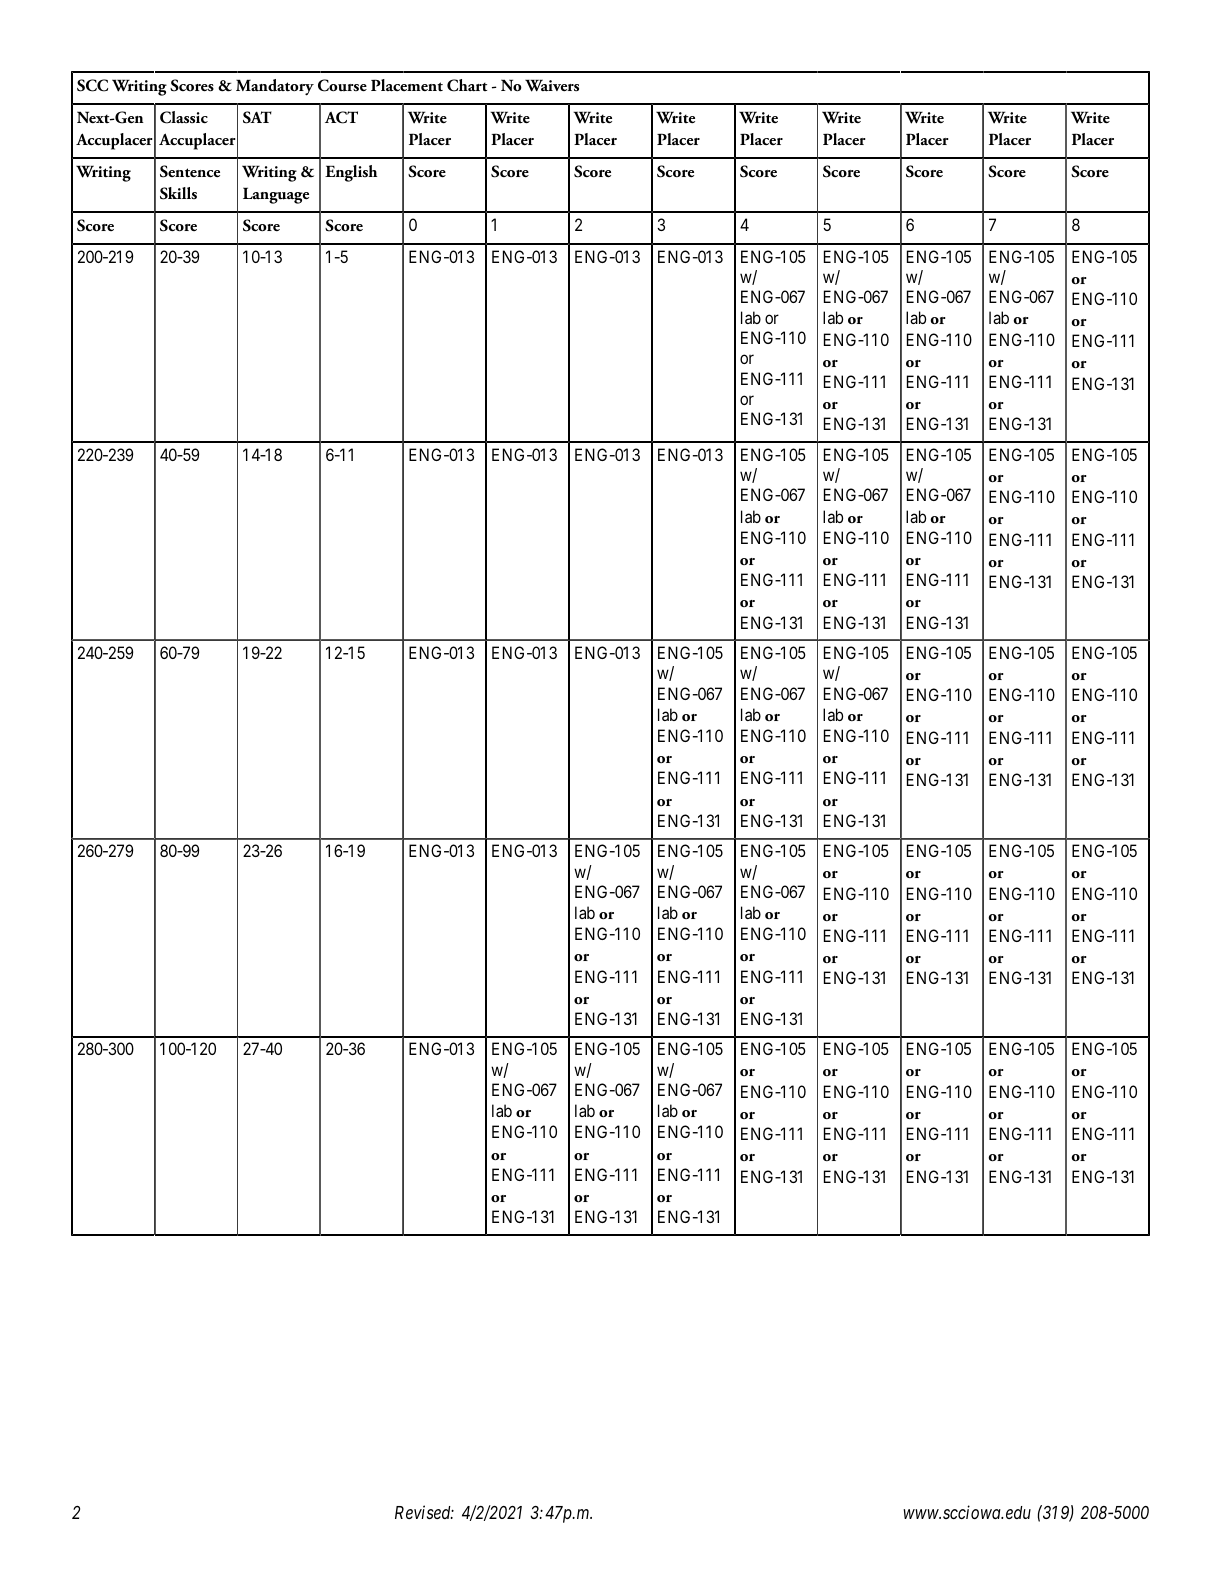  What do you see at coordinates (276, 195) in the page?
I see `Language` at bounding box center [276, 195].
